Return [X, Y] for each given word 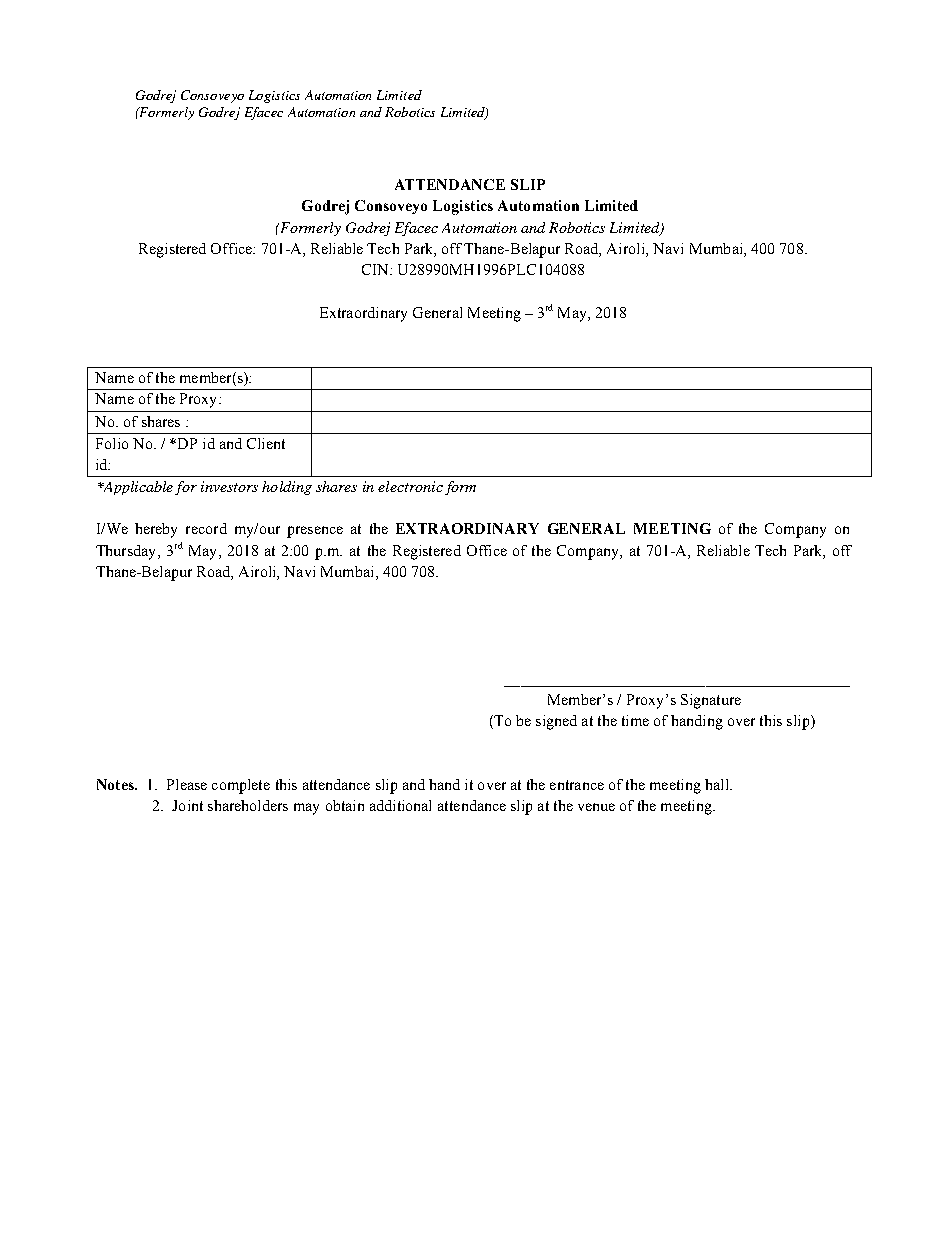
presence [315, 532]
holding [287, 488]
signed [556, 722]
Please [187, 784]
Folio [112, 443]
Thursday [127, 552]
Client [266, 443]
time [635, 720]
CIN [376, 269]
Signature [711, 701]
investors [229, 486]
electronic [410, 486]
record [206, 528]
